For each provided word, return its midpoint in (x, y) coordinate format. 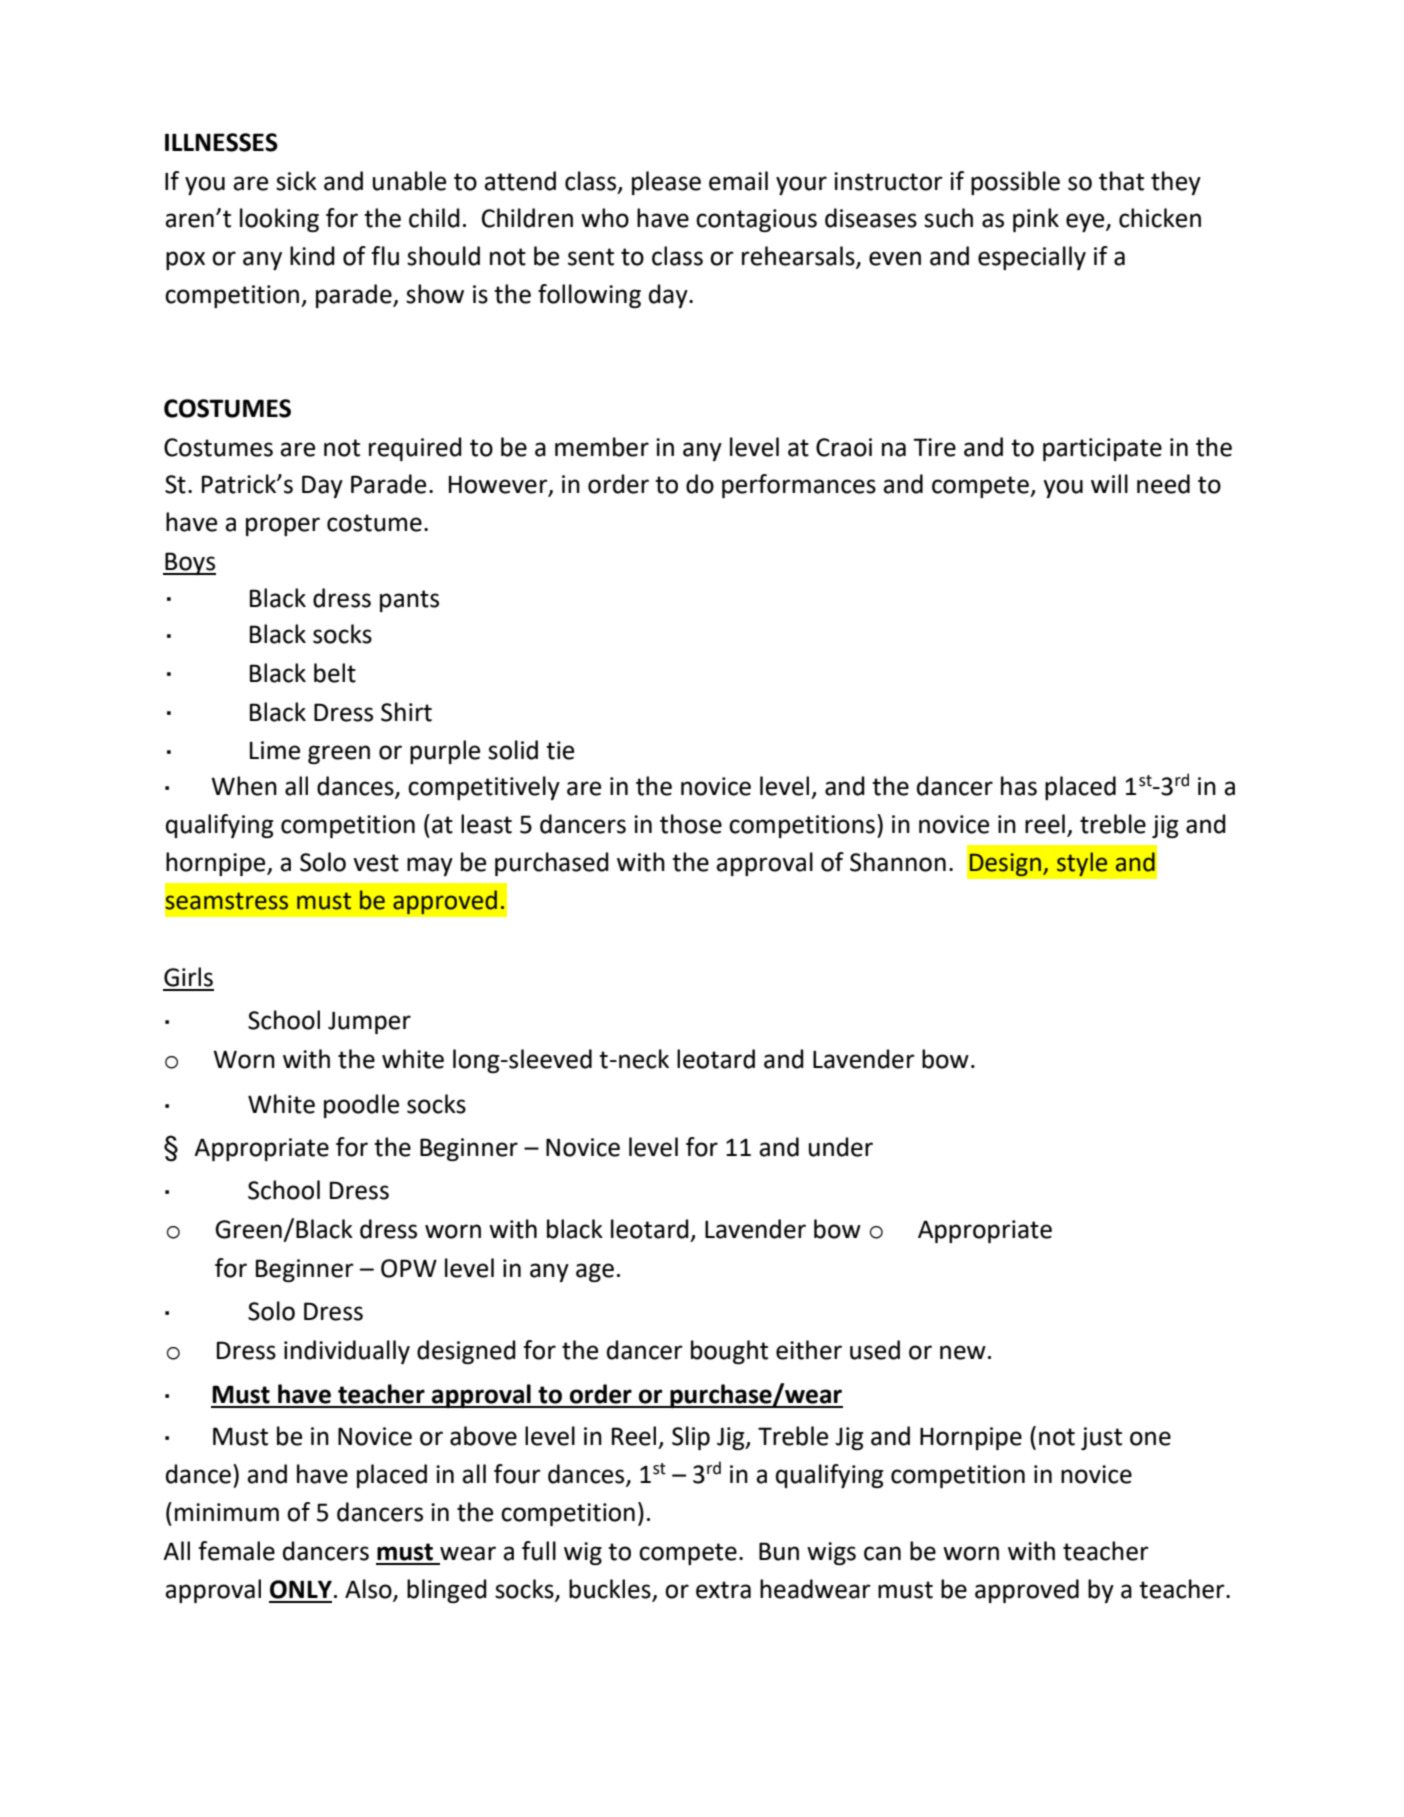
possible (1015, 183)
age (595, 1272)
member (602, 447)
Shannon (898, 862)
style (1082, 864)
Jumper (369, 1022)
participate (1102, 449)
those (691, 824)
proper (283, 526)
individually (347, 1352)
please (666, 183)
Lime (275, 750)
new (963, 1352)
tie (560, 750)
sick (296, 181)
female (236, 1551)
